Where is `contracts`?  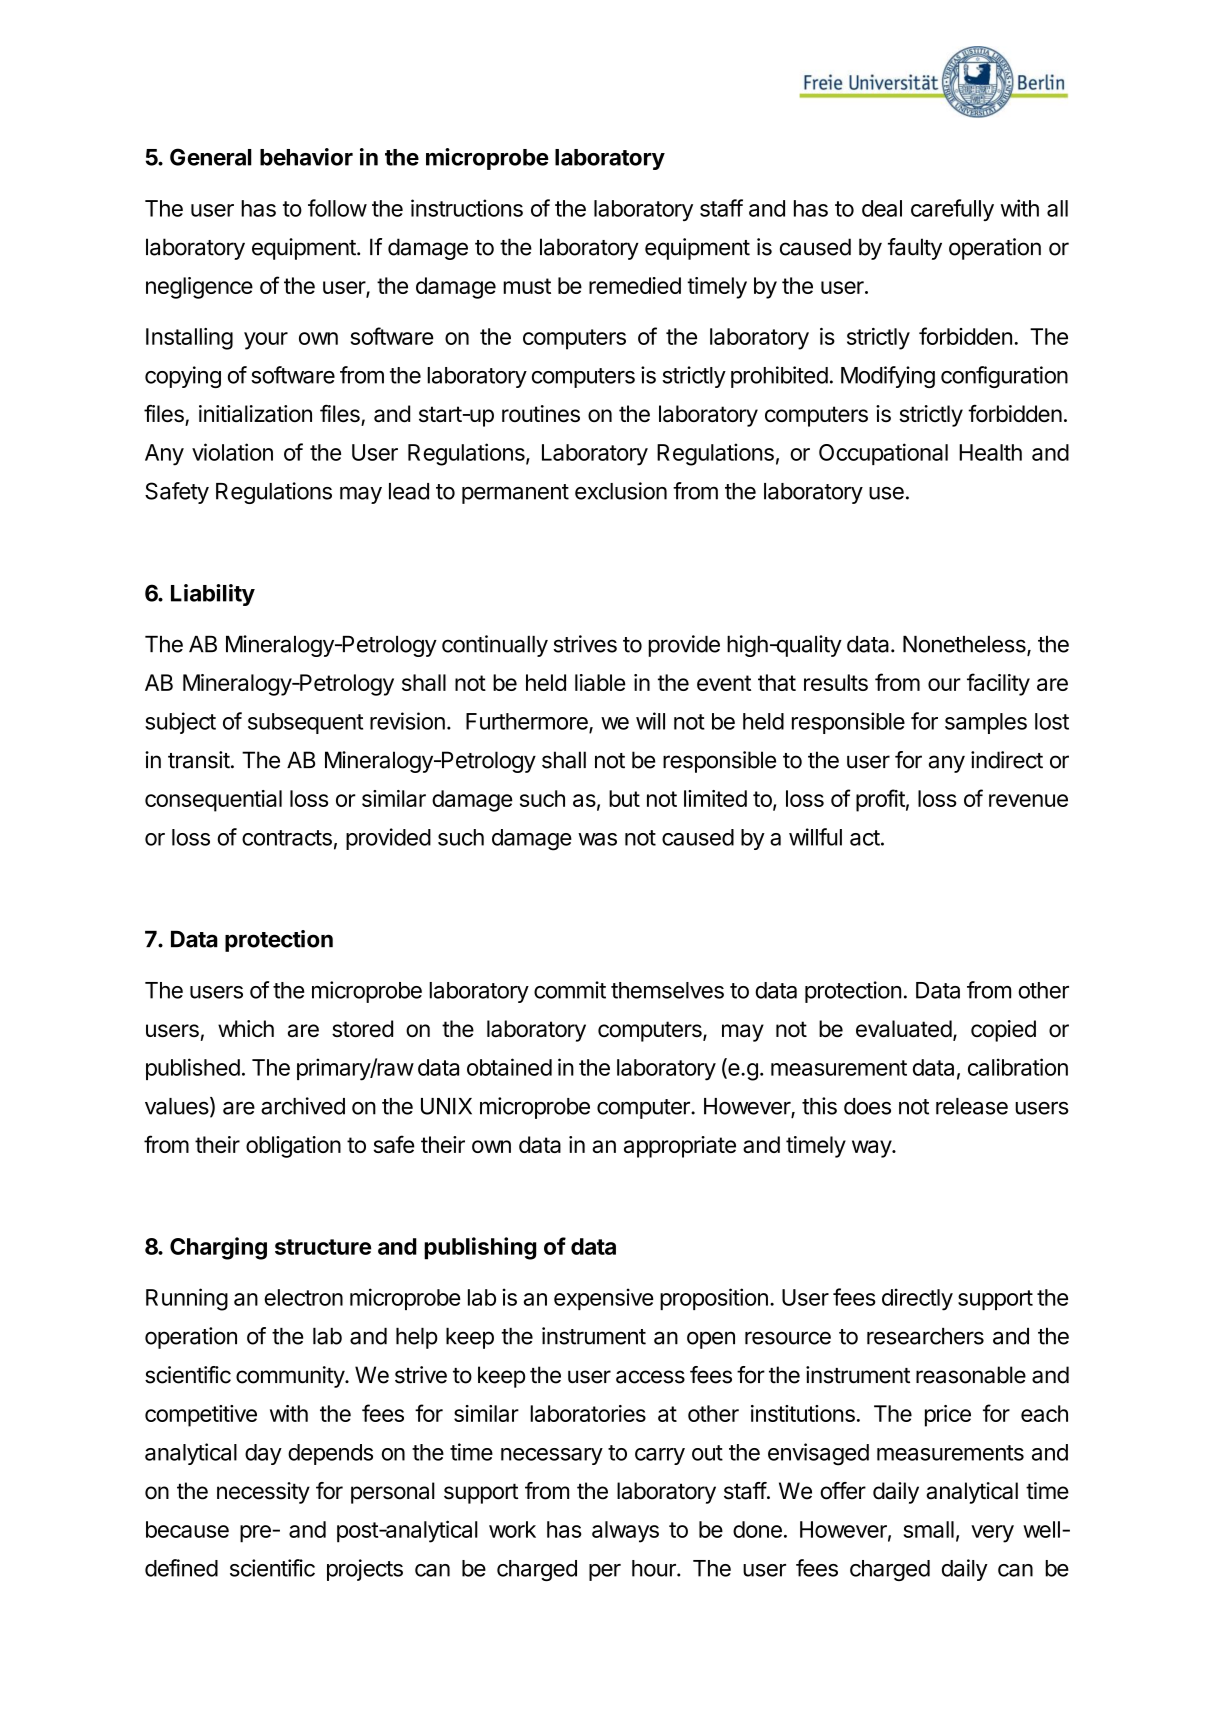
contracts is located at coordinates (287, 838).
